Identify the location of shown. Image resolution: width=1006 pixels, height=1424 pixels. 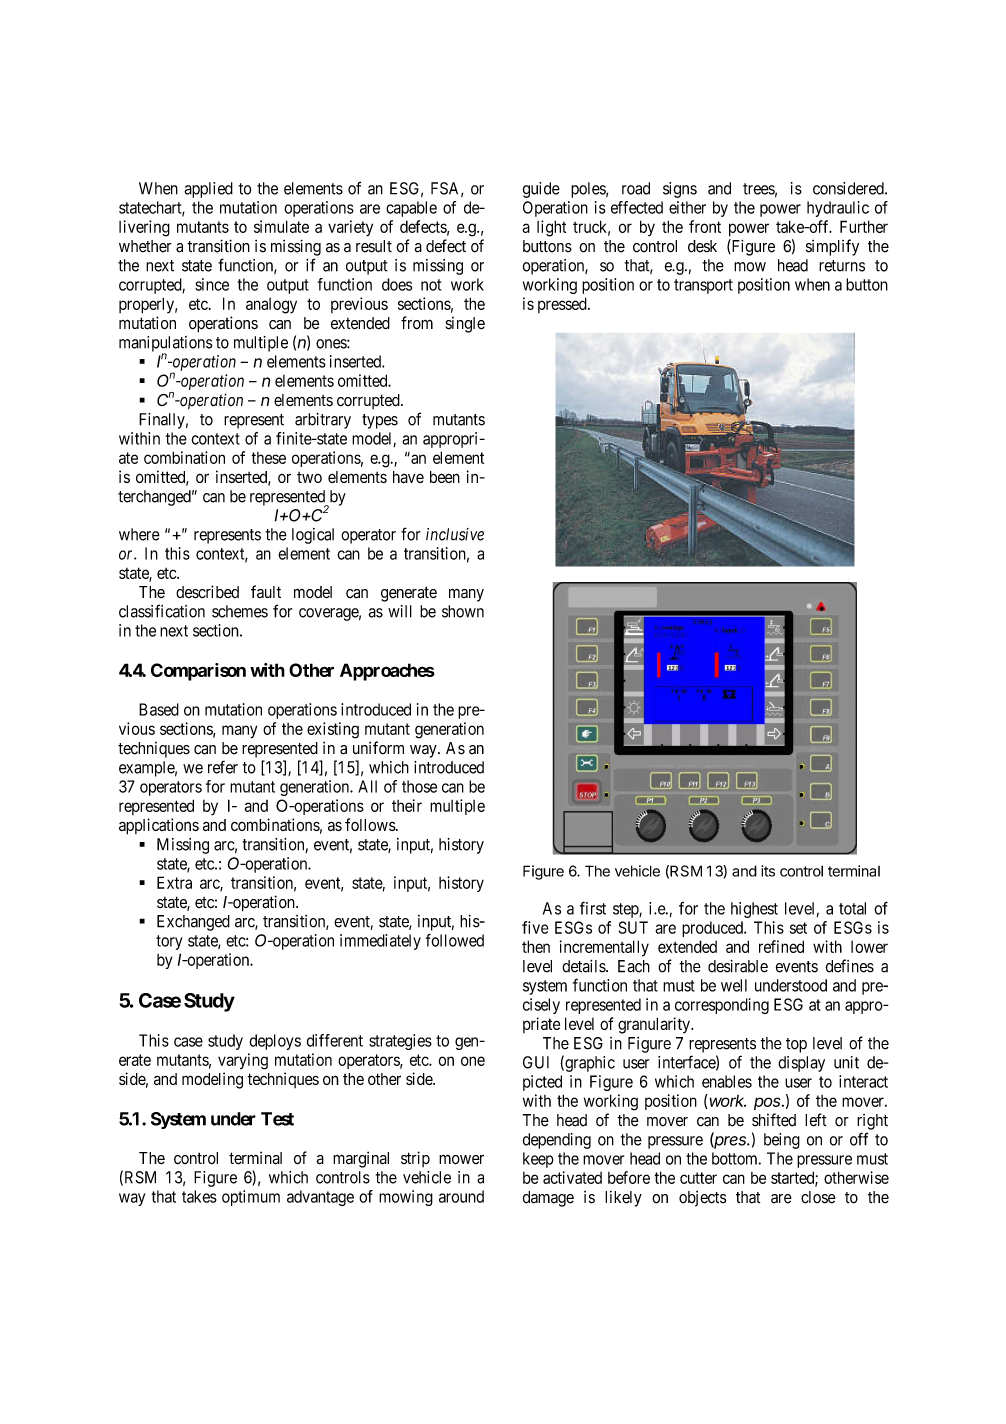
(463, 611).
